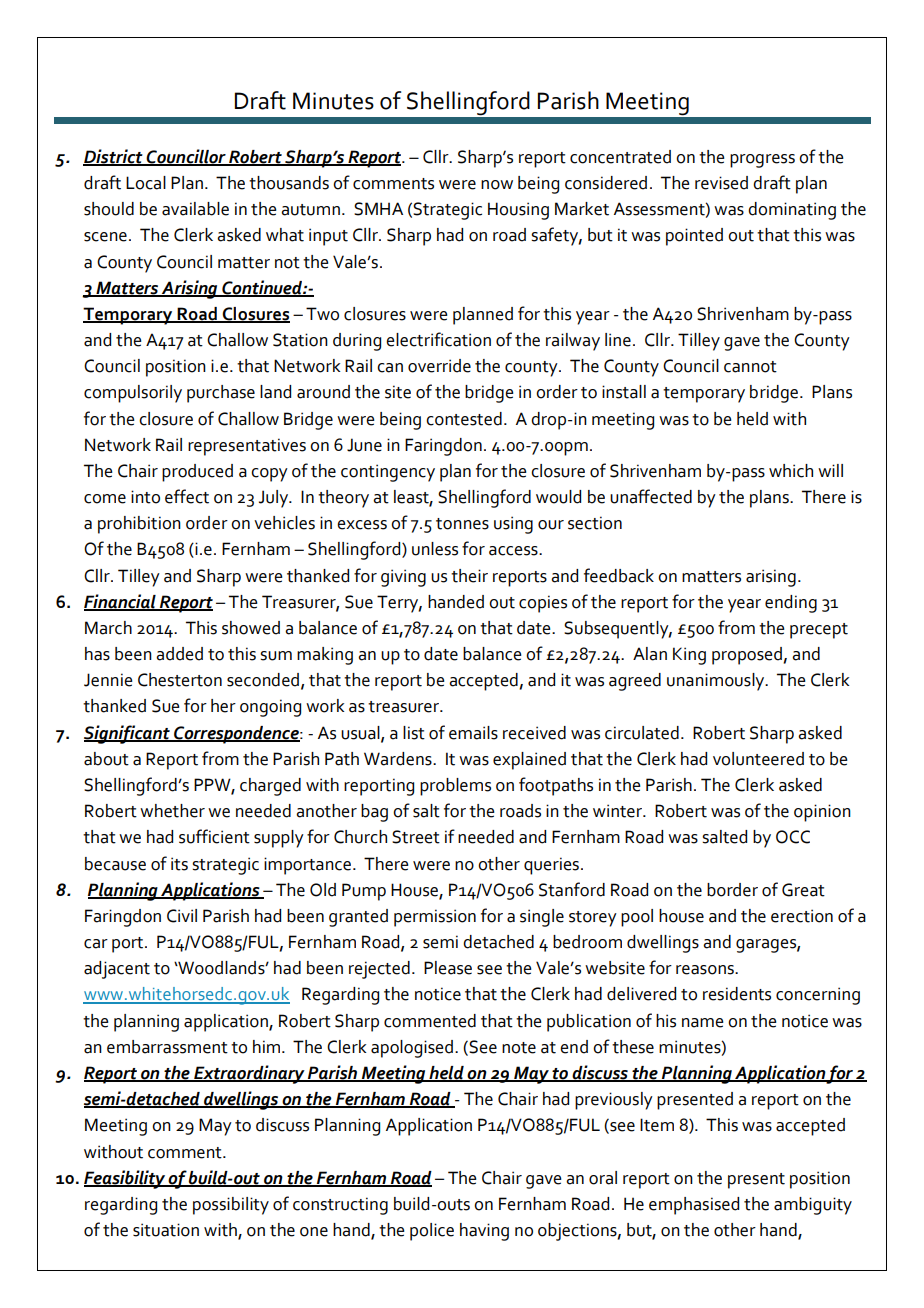  I want to click on unanimously, so click(717, 682).
